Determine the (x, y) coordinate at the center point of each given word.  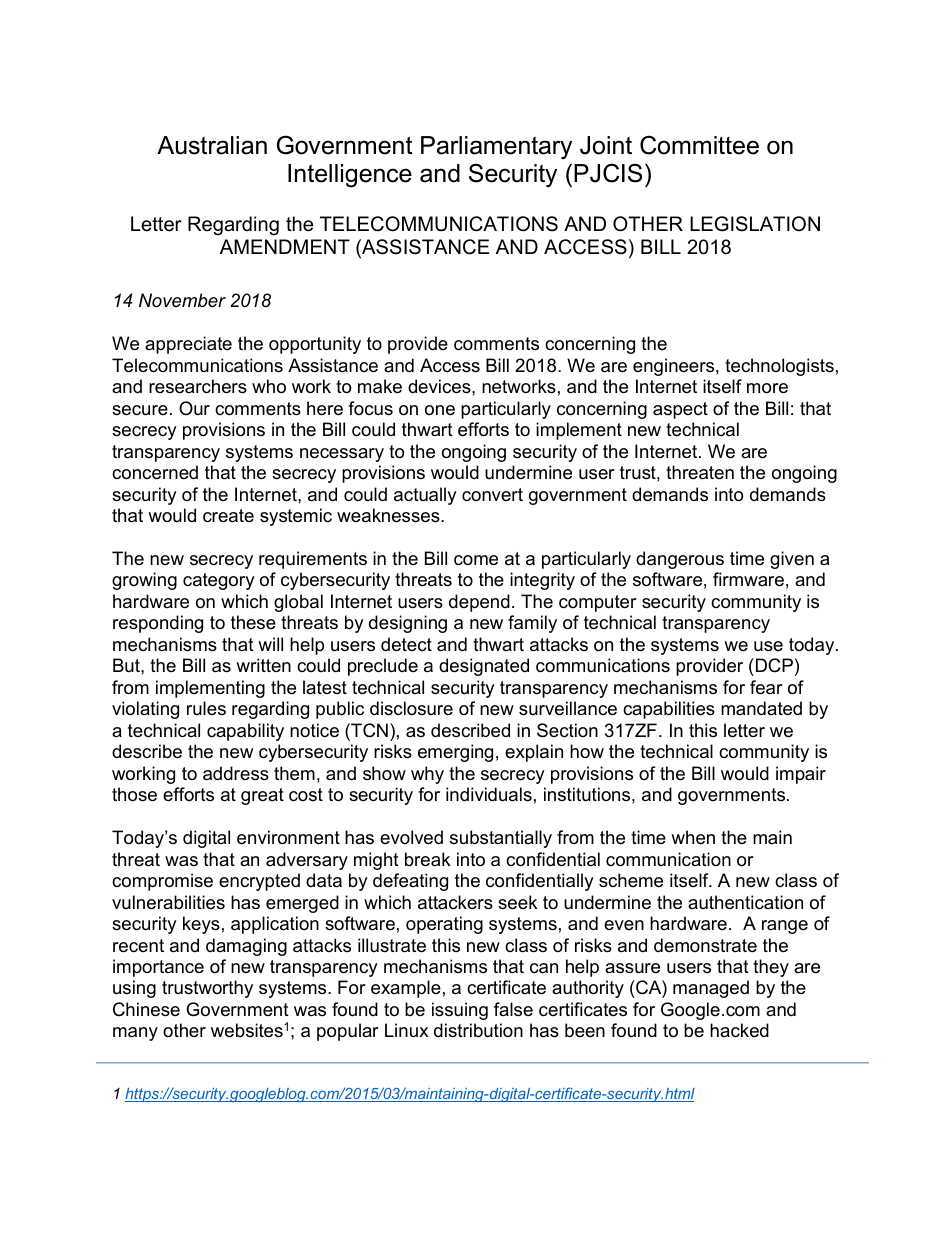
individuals (489, 794)
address (236, 773)
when (693, 837)
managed (711, 989)
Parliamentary (496, 148)
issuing (460, 1011)
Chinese (146, 1009)
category (219, 581)
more (767, 388)
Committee (699, 145)
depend (479, 603)
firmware (748, 579)
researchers (198, 386)
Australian (212, 145)
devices (440, 386)
